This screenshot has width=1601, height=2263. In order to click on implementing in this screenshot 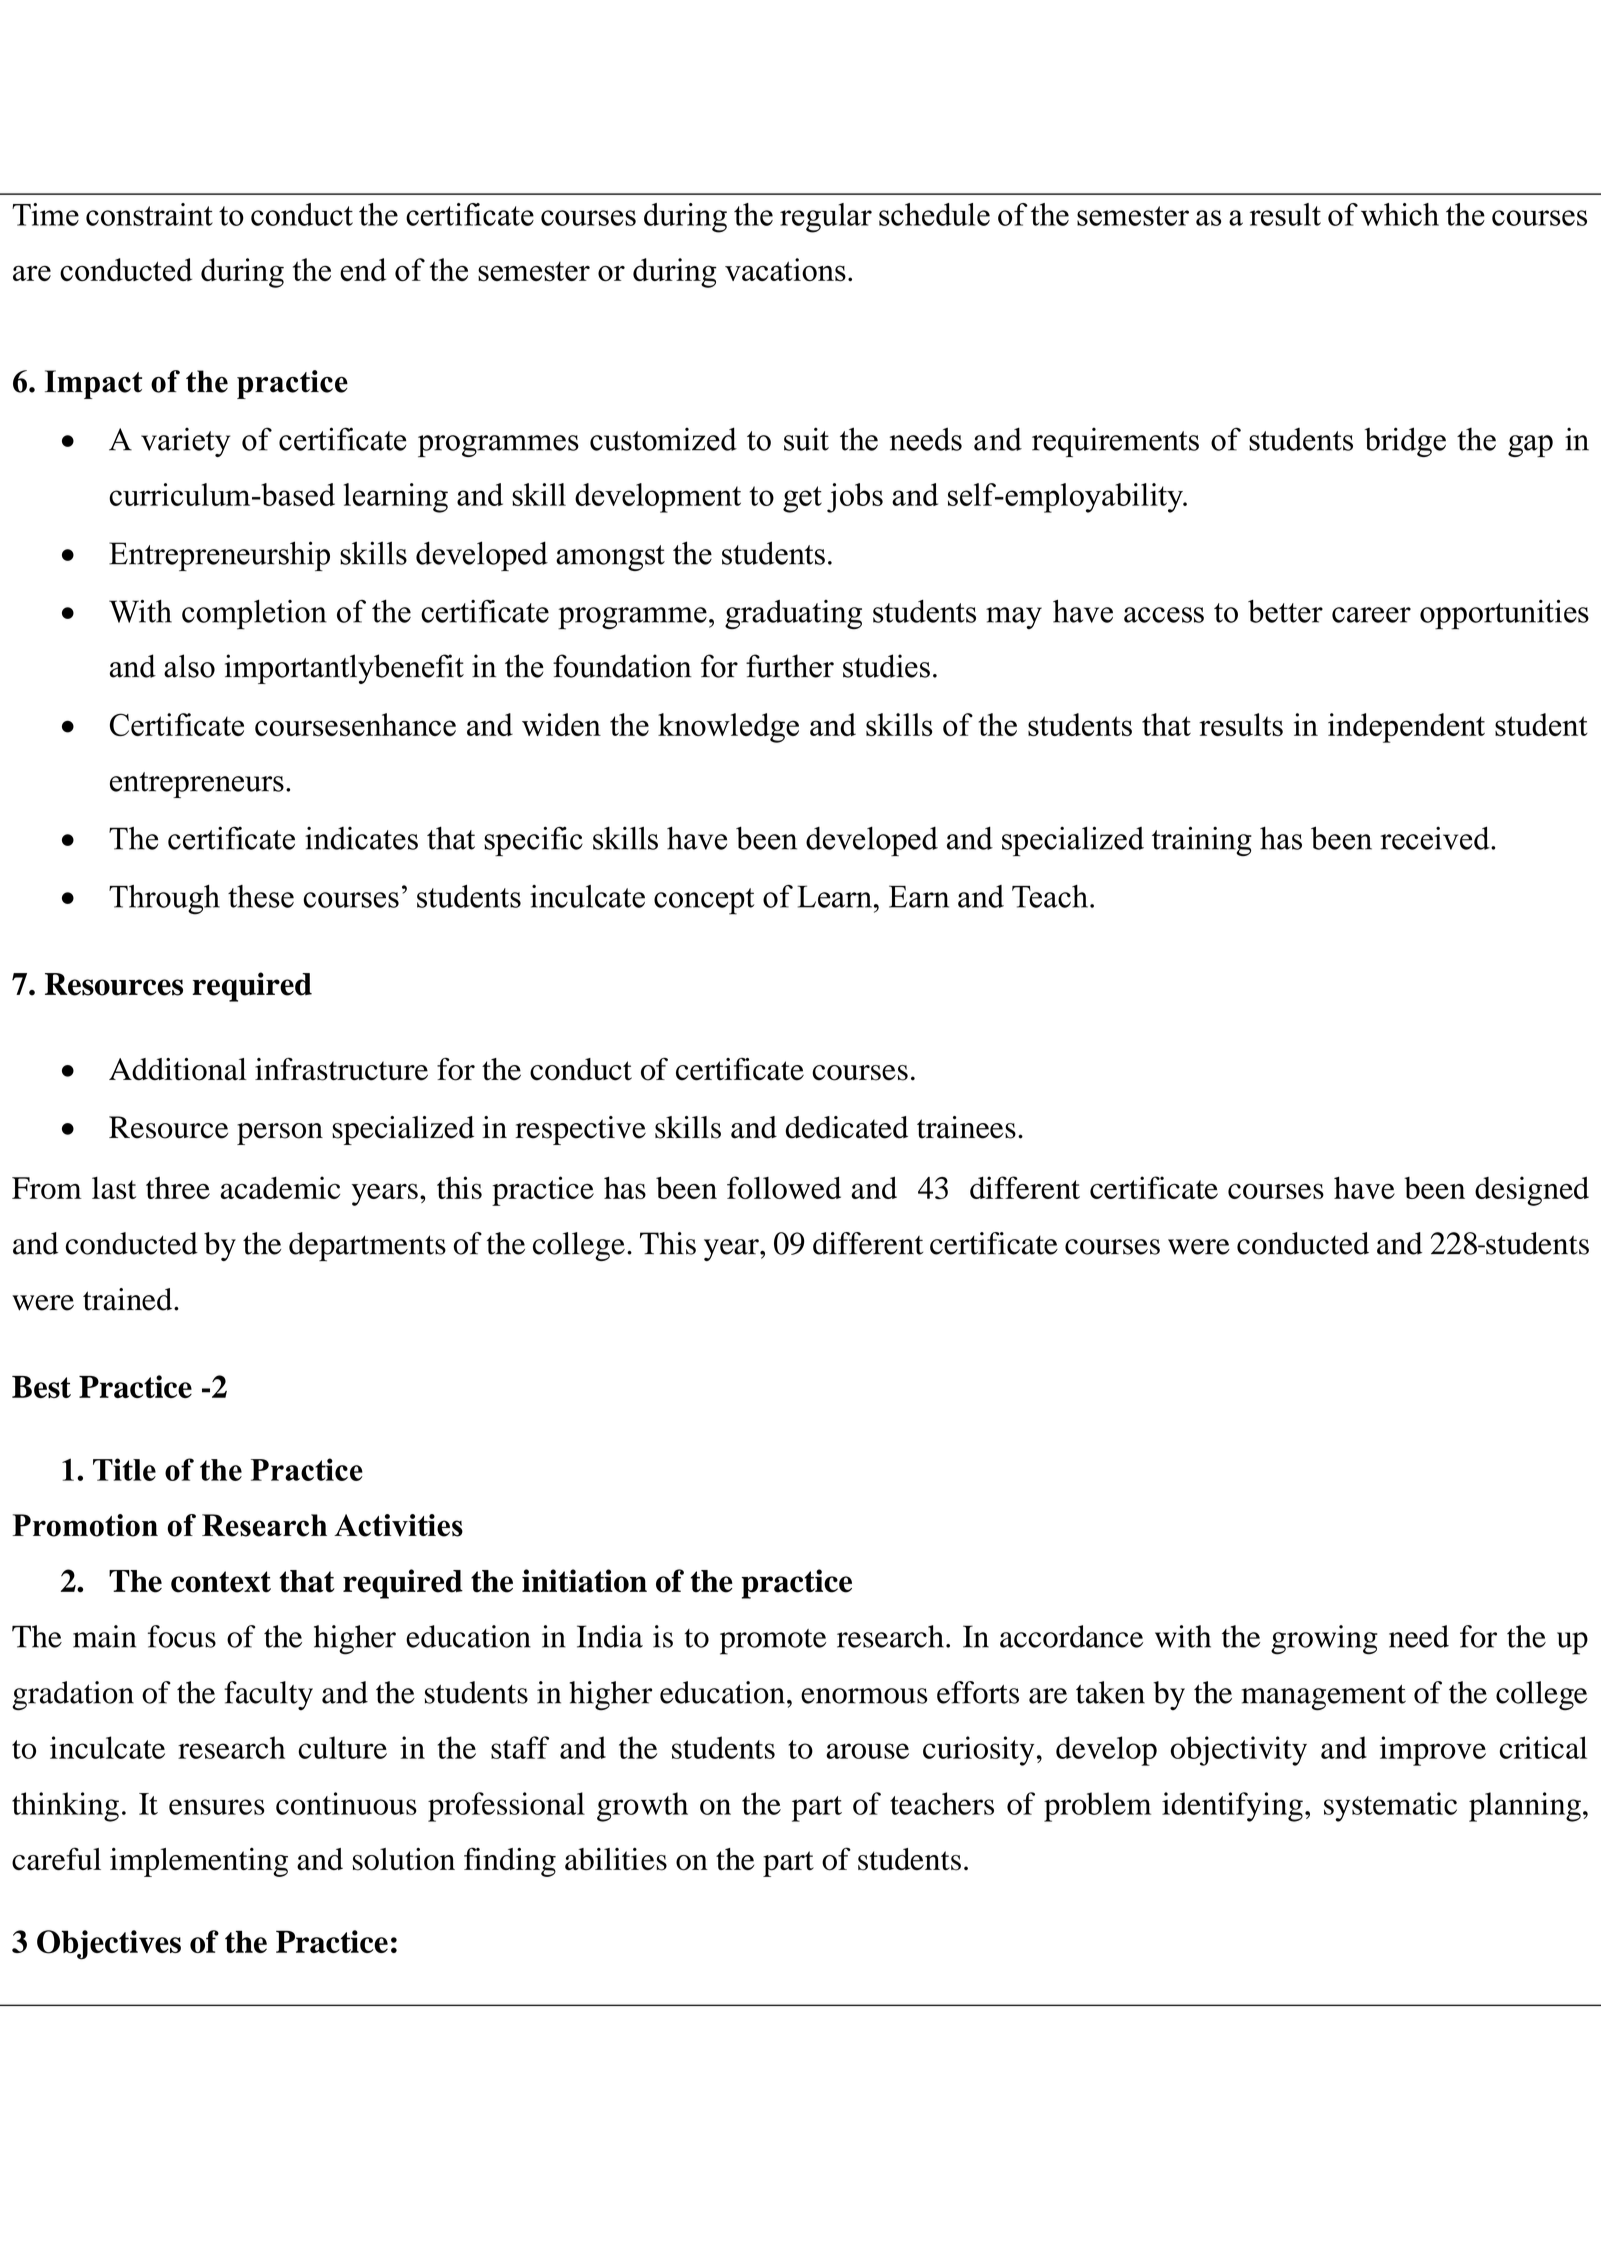, I will do `click(199, 1862)`.
